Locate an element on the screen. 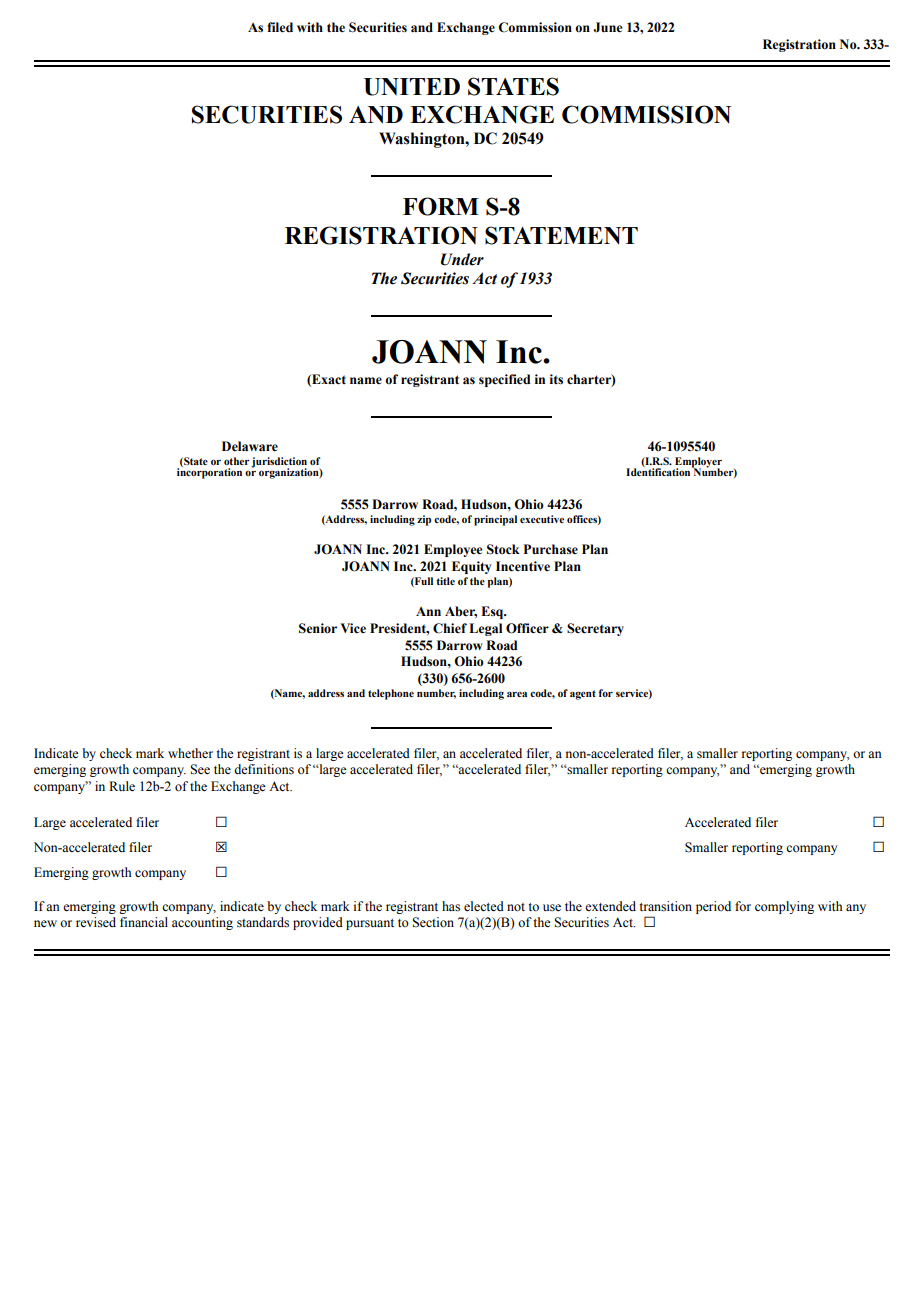 Image resolution: width=924 pixels, height=1308 pixels. its is located at coordinates (556, 379).
